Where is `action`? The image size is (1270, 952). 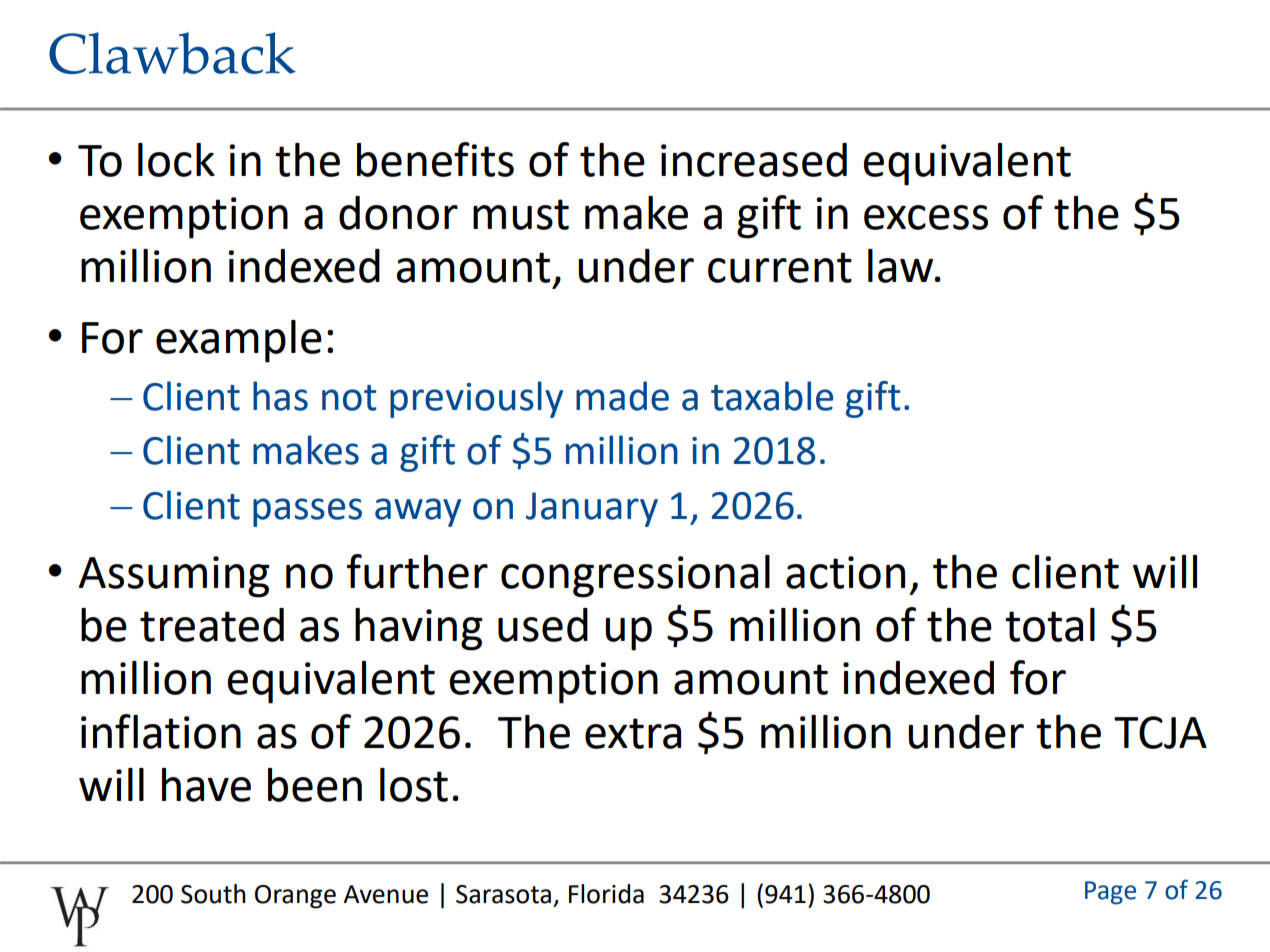
action is located at coordinates (845, 572).
